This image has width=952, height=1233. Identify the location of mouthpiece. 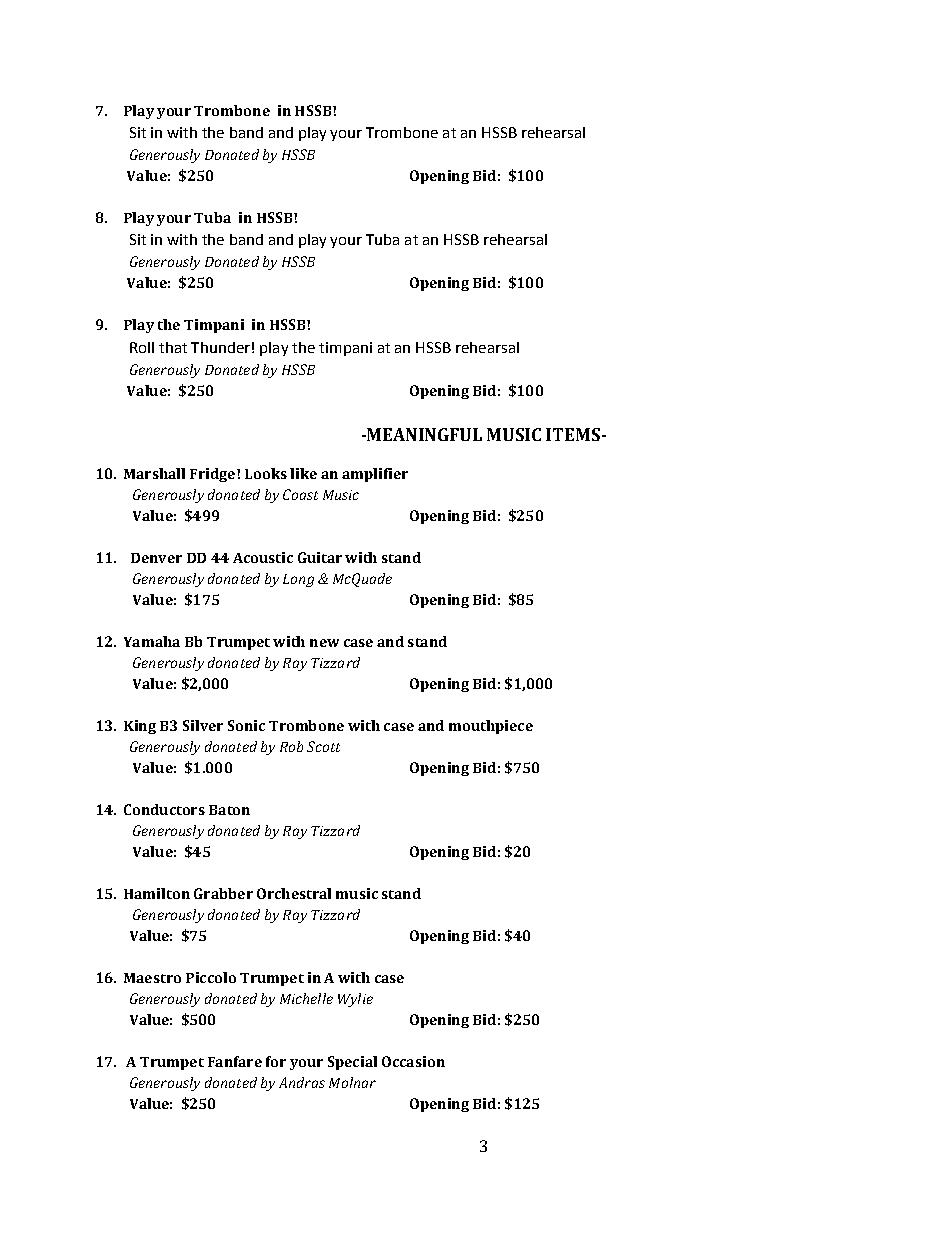
(491, 727).
